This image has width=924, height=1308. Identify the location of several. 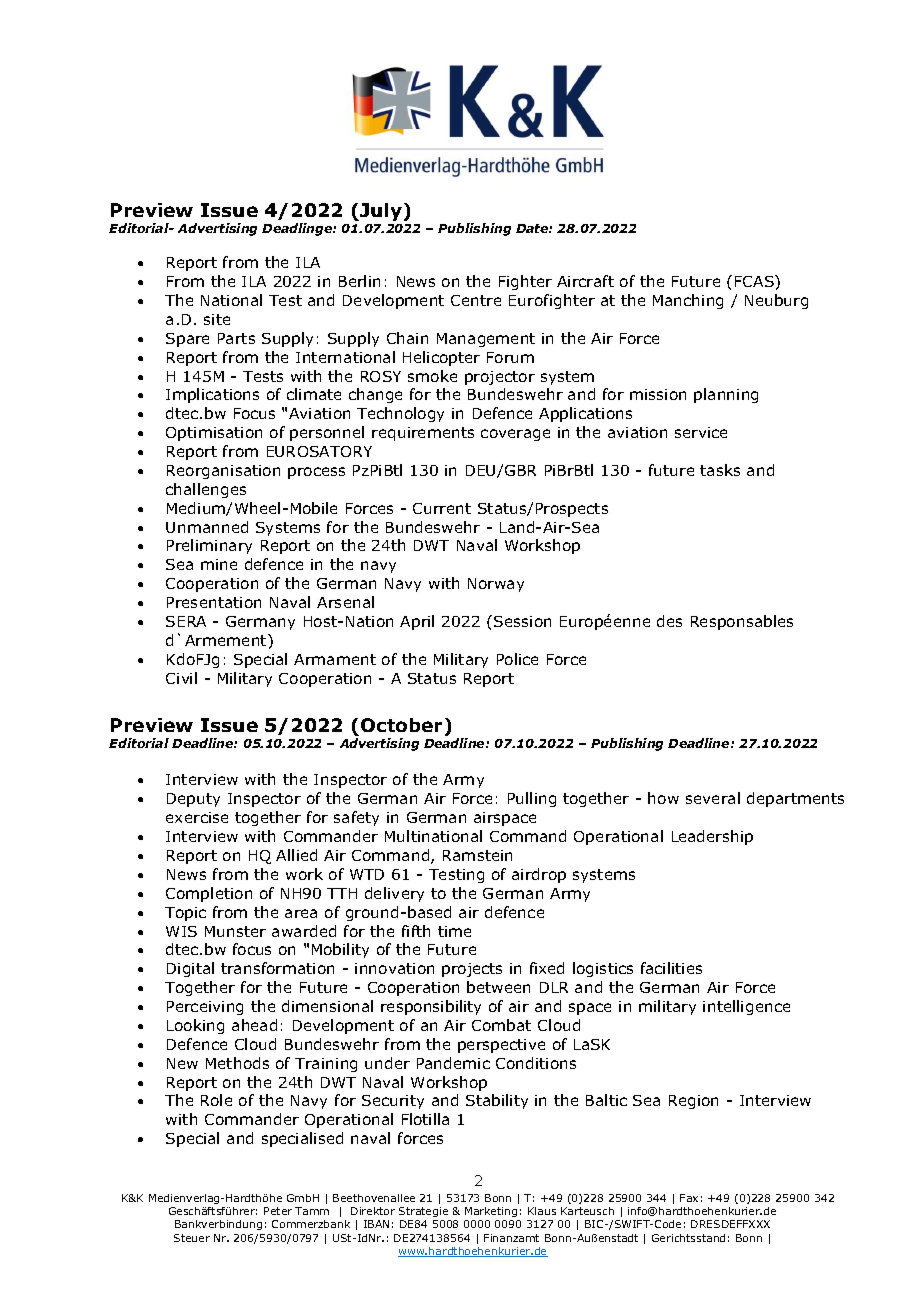
(713, 798).
